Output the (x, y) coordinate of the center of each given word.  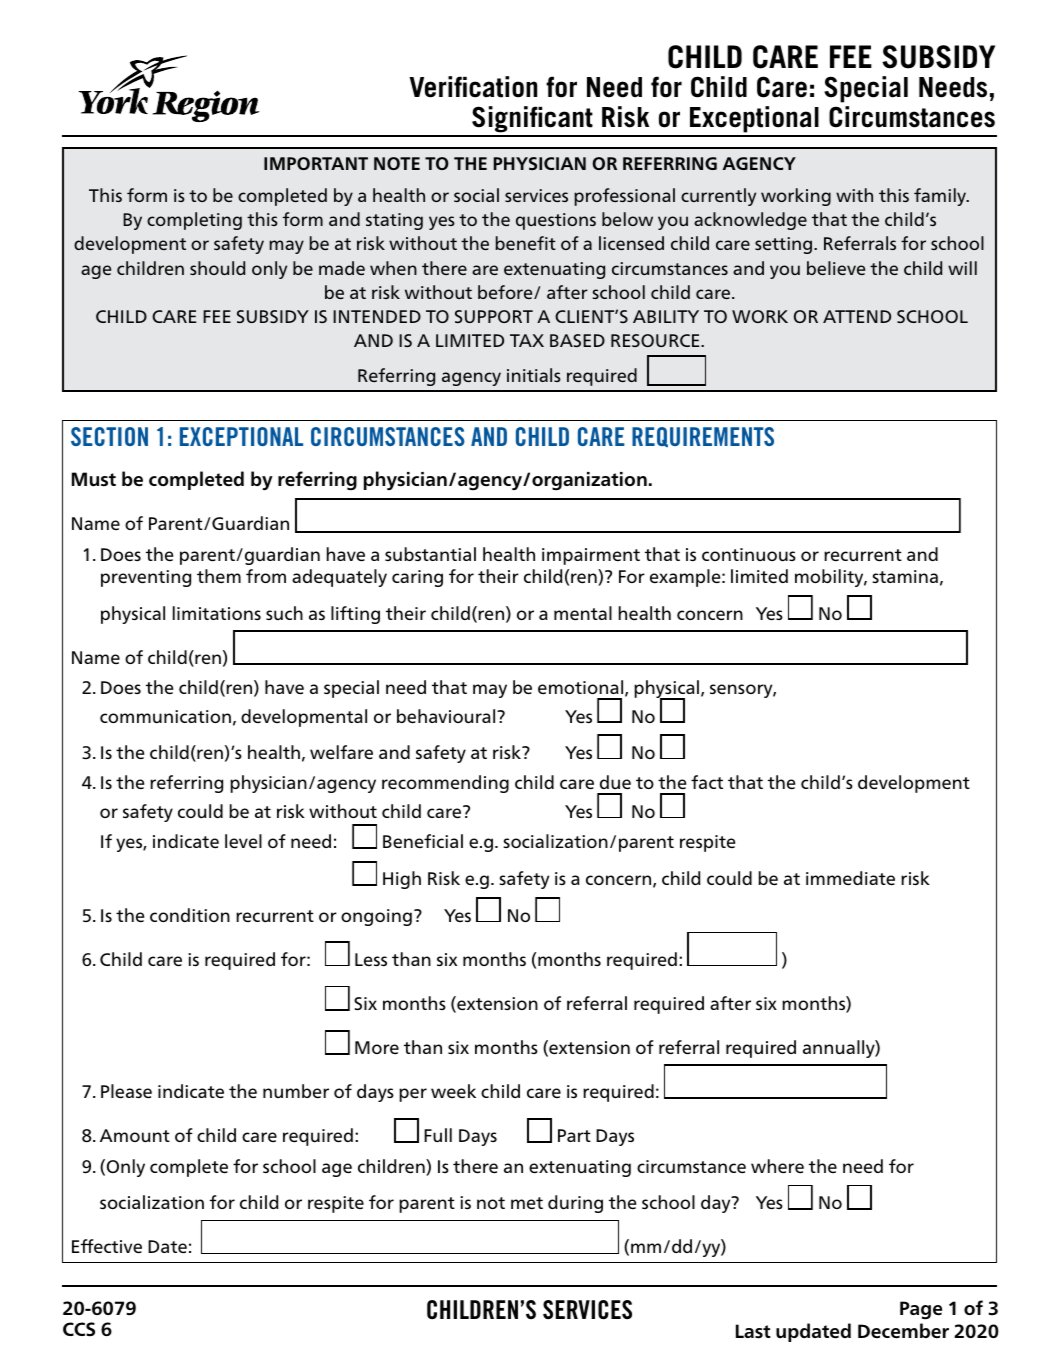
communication (165, 716)
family (941, 197)
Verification (473, 87)
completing (194, 221)
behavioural (447, 716)
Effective (107, 1246)
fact (707, 782)
